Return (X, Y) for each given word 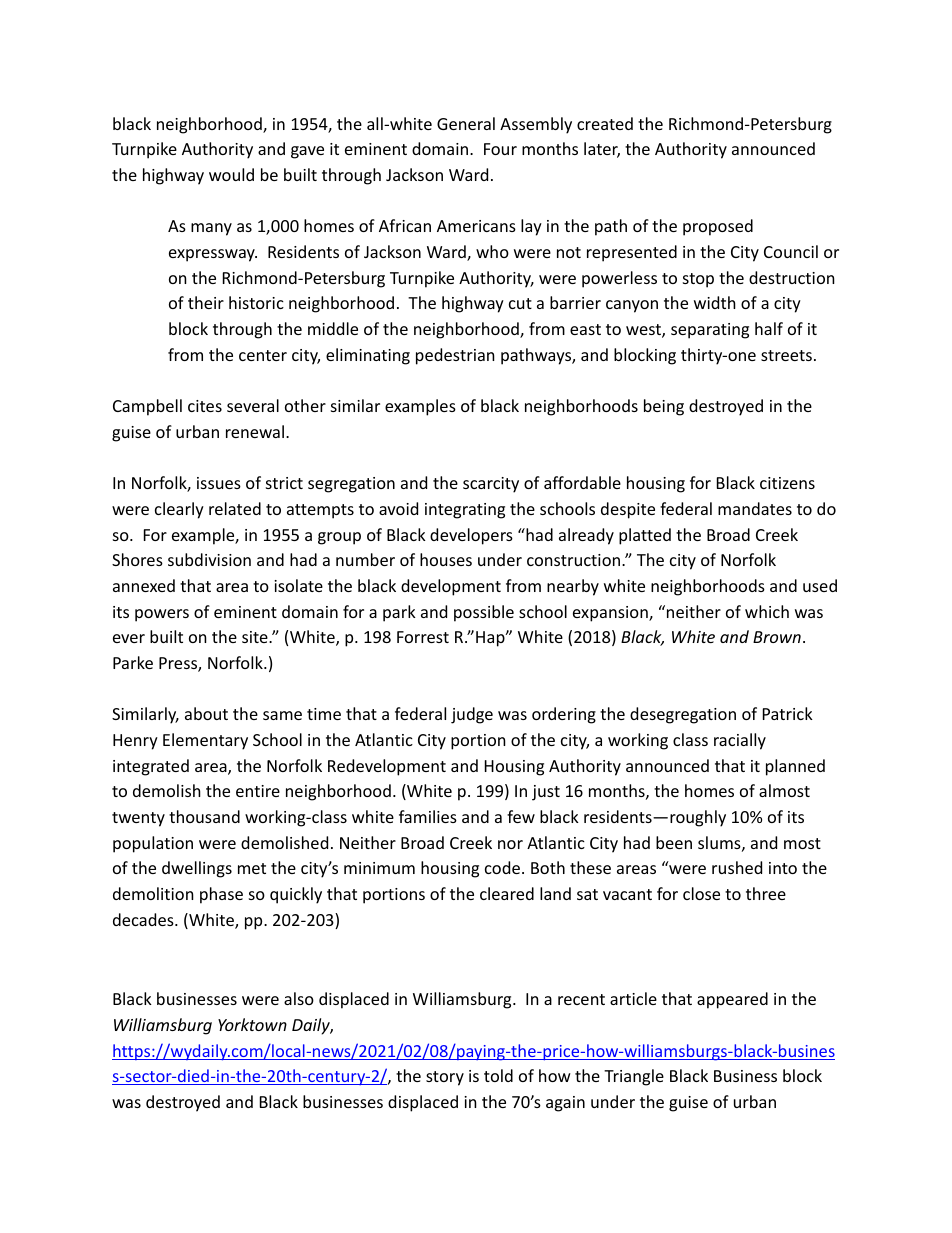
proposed (718, 227)
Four (500, 149)
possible (484, 613)
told (498, 1075)
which (767, 611)
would (231, 174)
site (256, 637)
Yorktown (252, 1024)
